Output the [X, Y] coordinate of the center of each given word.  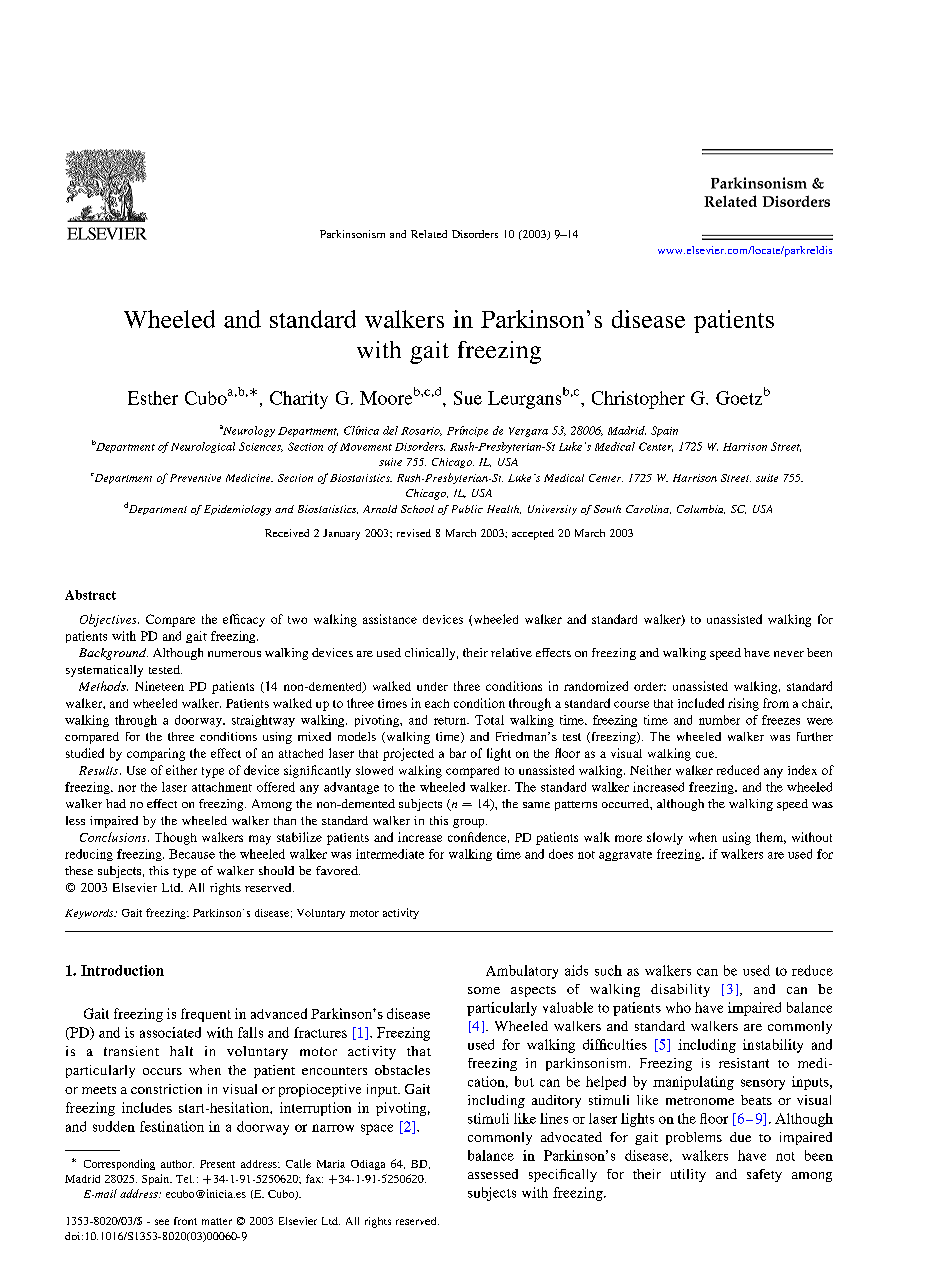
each [437, 703]
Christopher [638, 400]
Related [429, 234]
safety [764, 1175]
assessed [493, 1174]
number [719, 720]
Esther [153, 398]
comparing [156, 754]
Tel [185, 1179]
